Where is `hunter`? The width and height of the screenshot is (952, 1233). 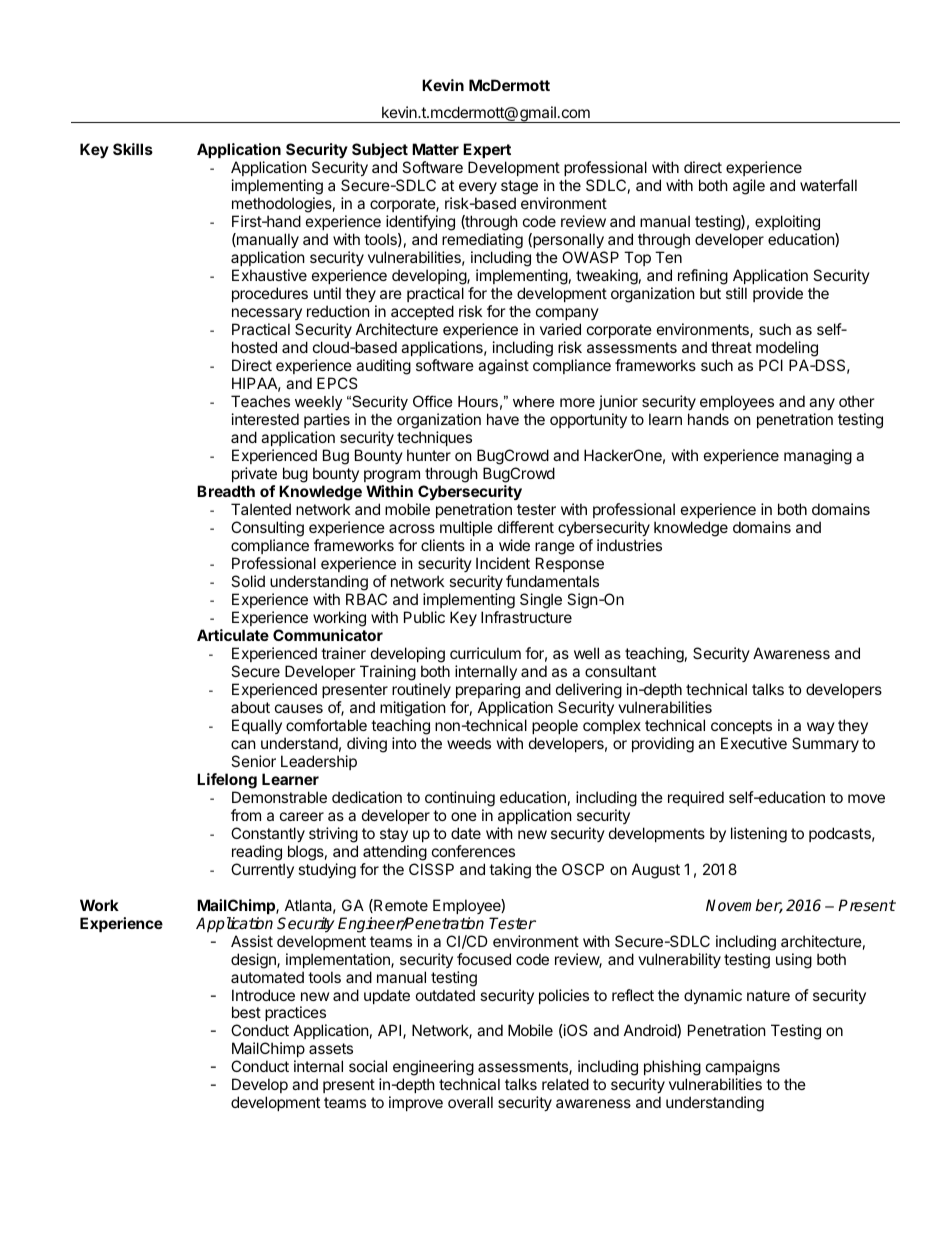
hunter is located at coordinates (429, 455).
